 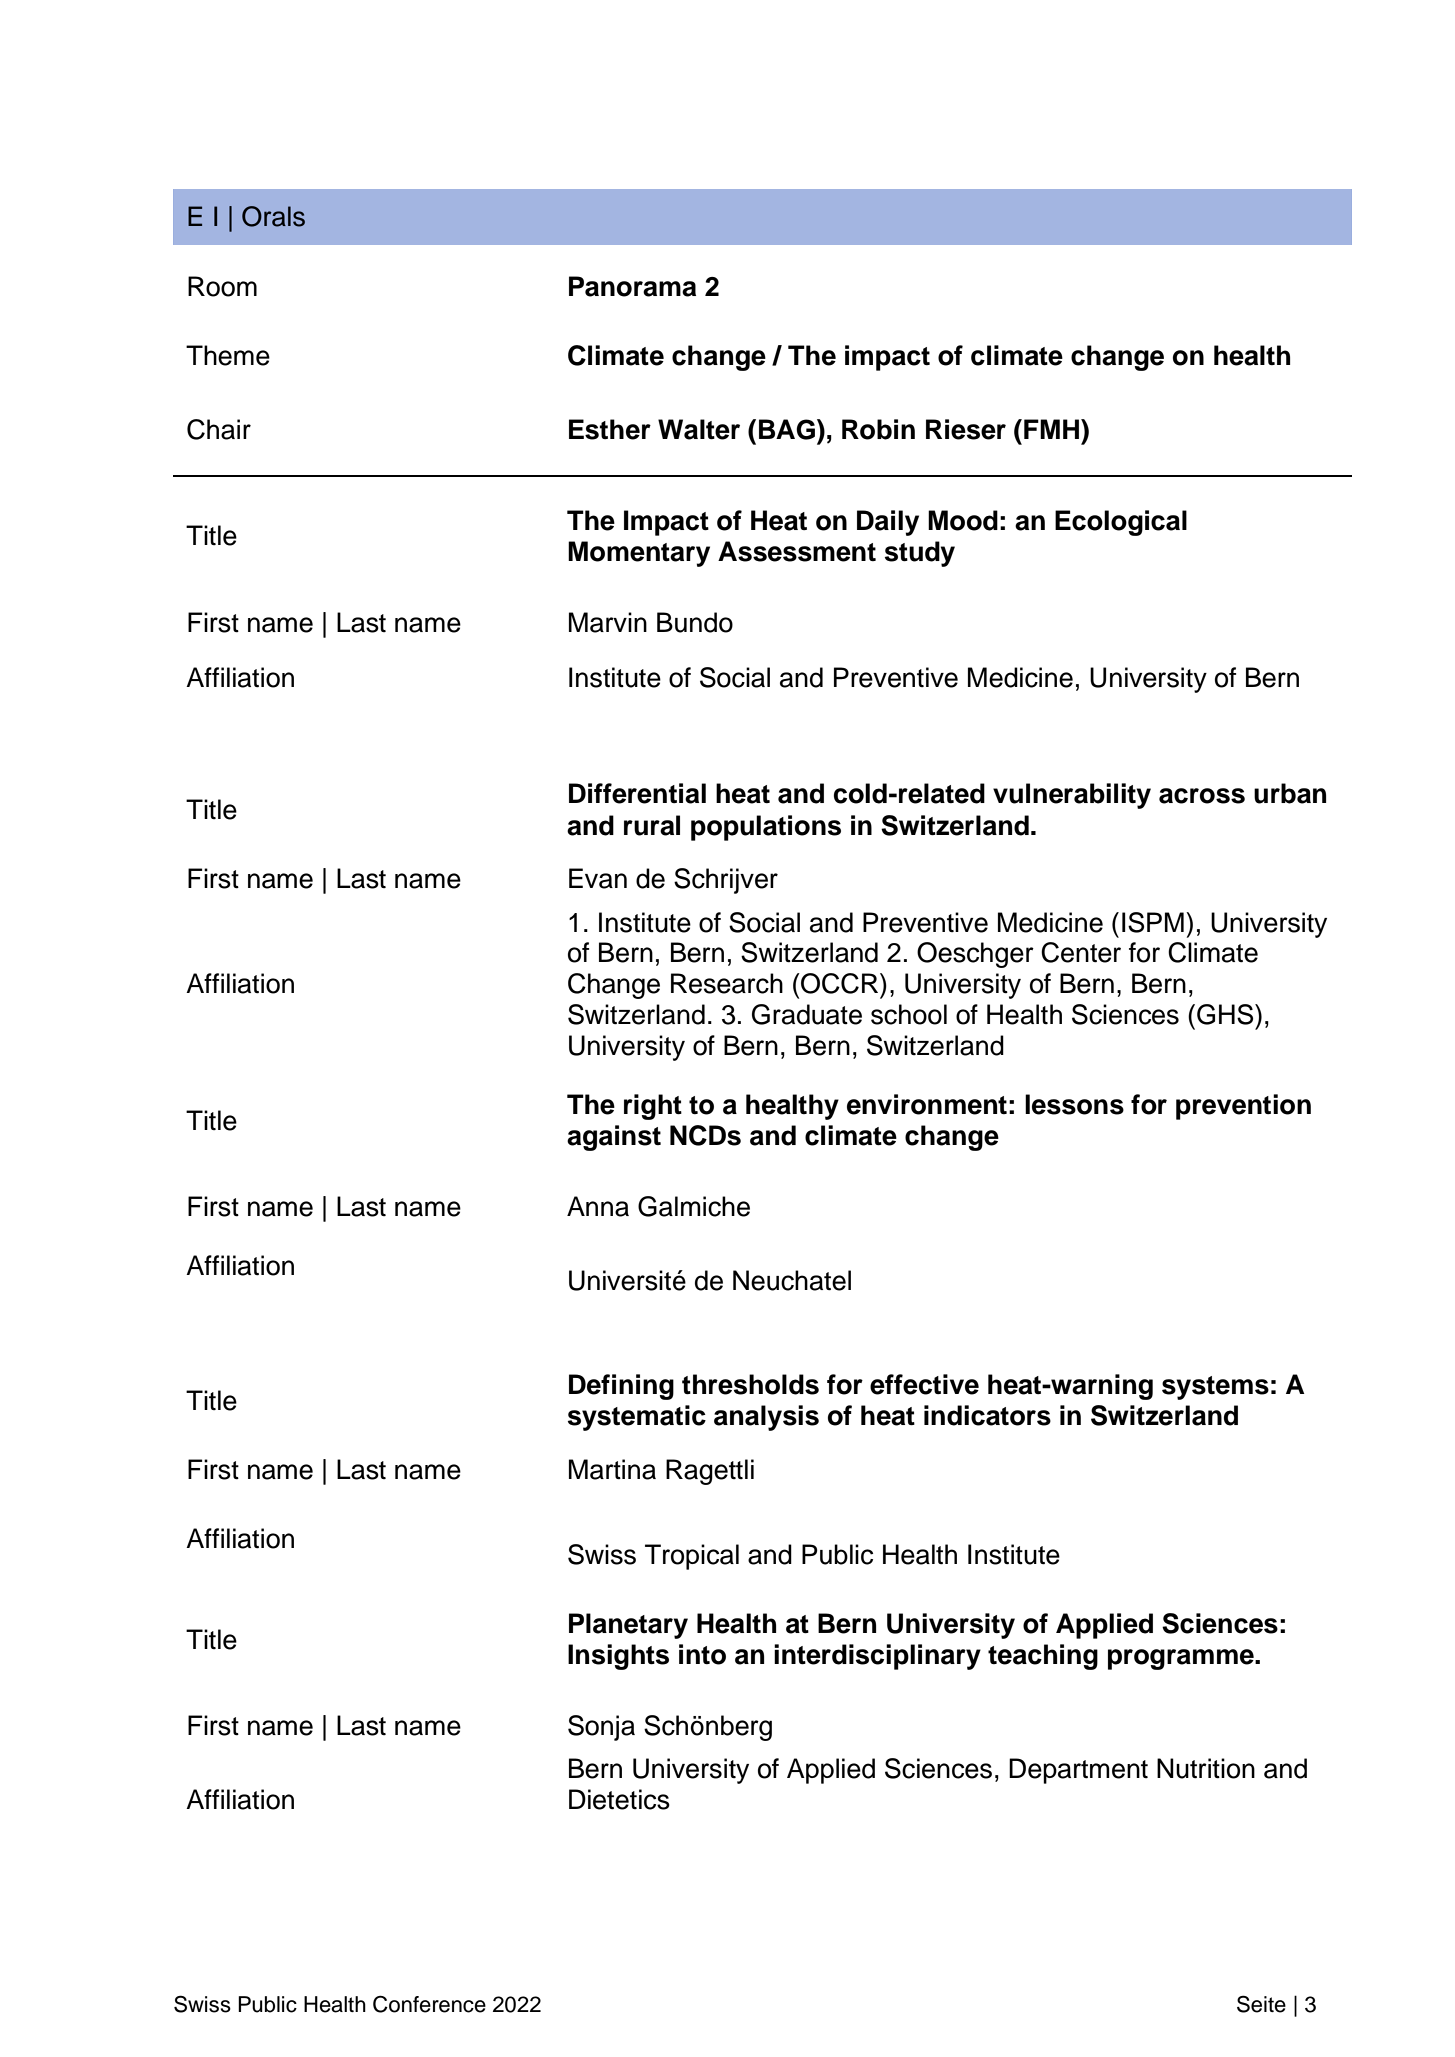 What do you see at coordinates (429, 2004) in the document?
I see `Conference` at bounding box center [429, 2004].
